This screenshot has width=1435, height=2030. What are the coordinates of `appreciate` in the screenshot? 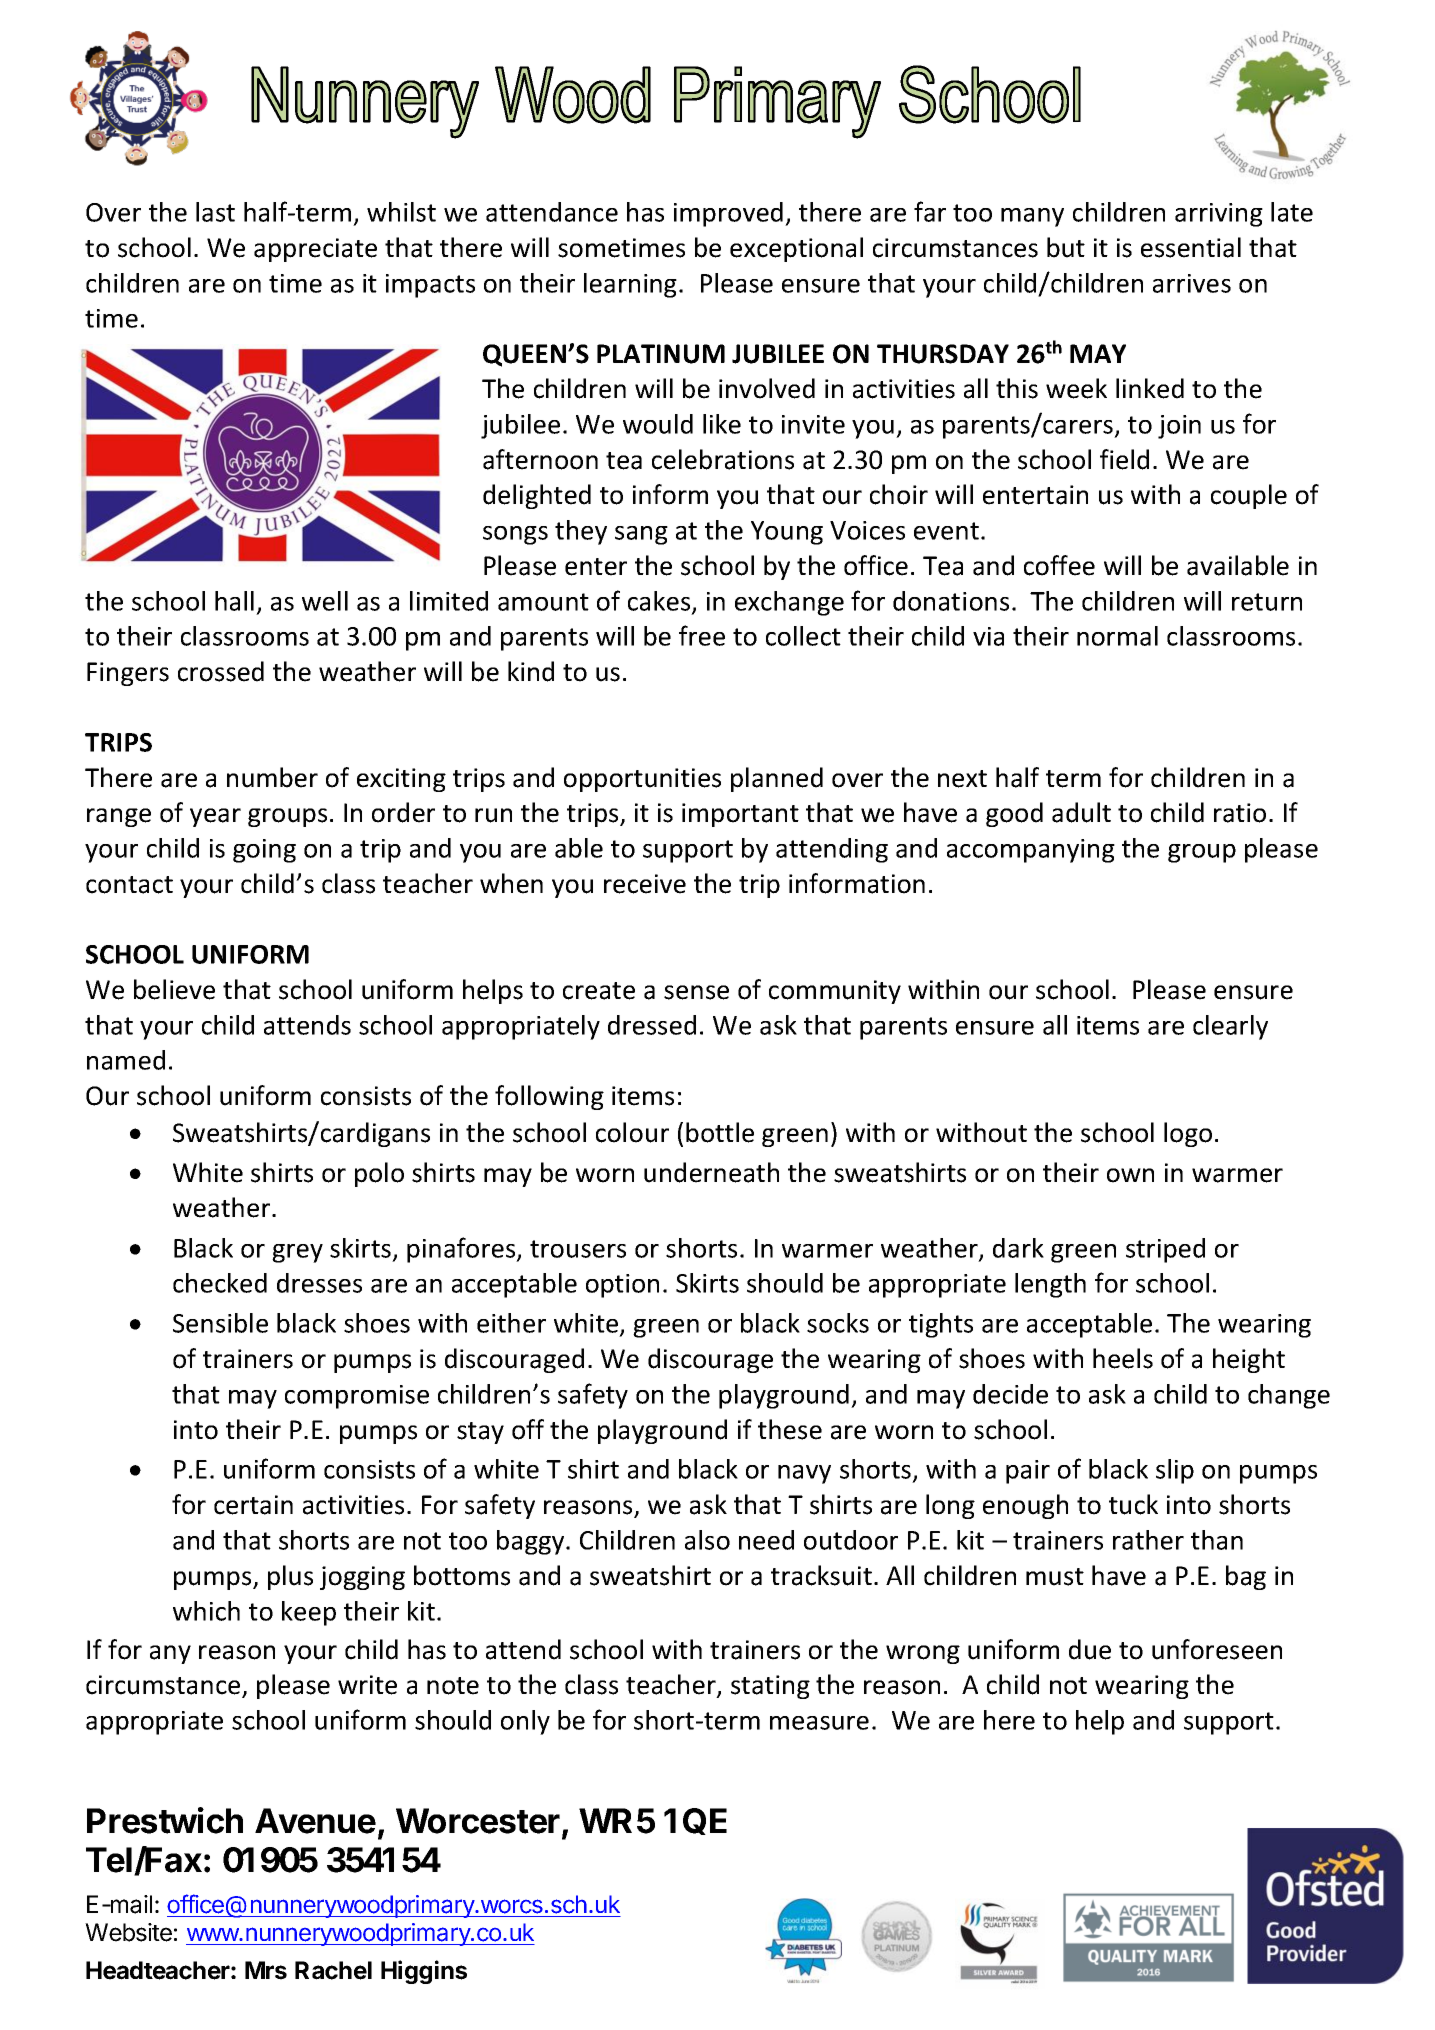 It's located at (315, 250).
